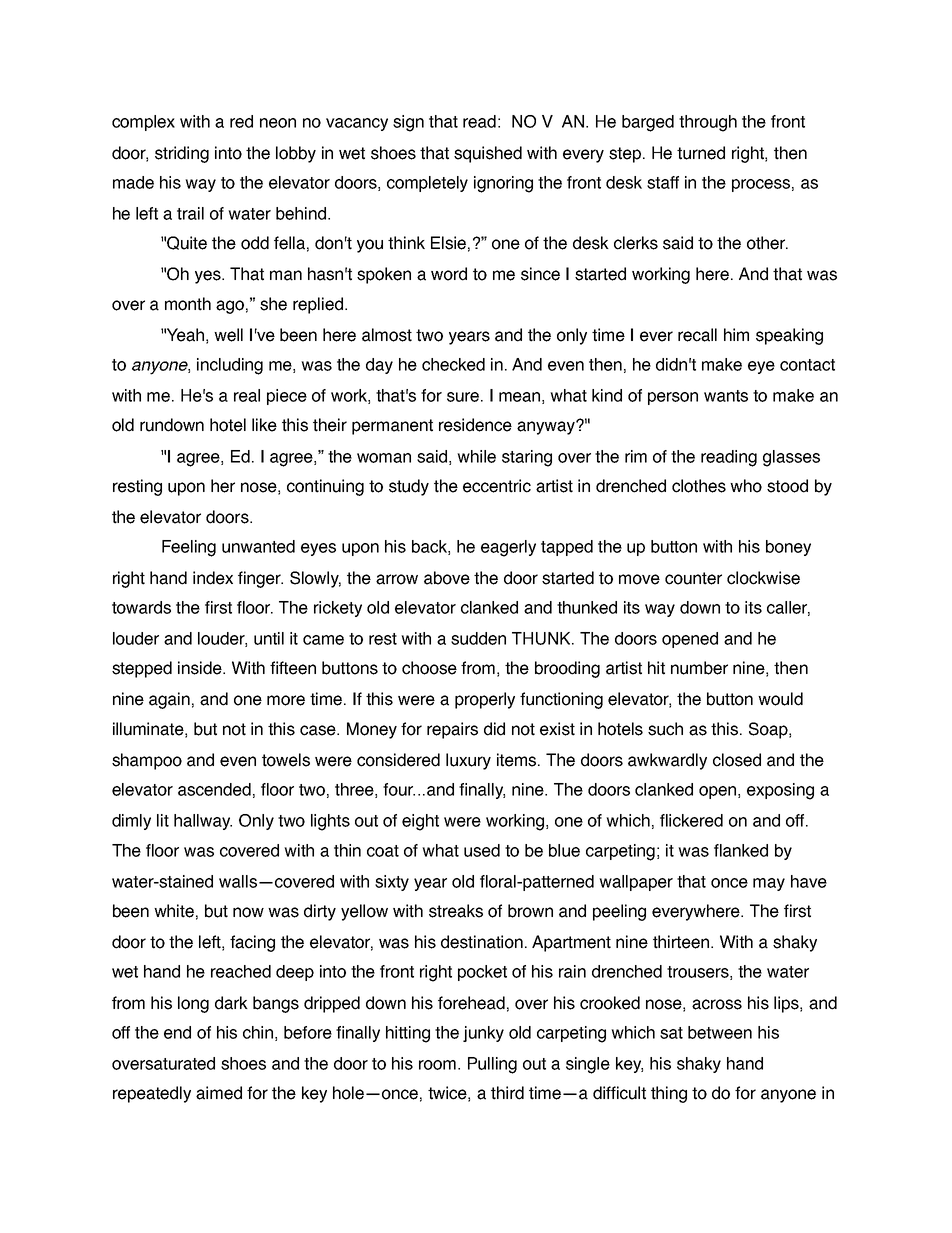 The image size is (952, 1233). Describe the element at coordinates (264, 425) in the screenshot. I see `like` at that location.
